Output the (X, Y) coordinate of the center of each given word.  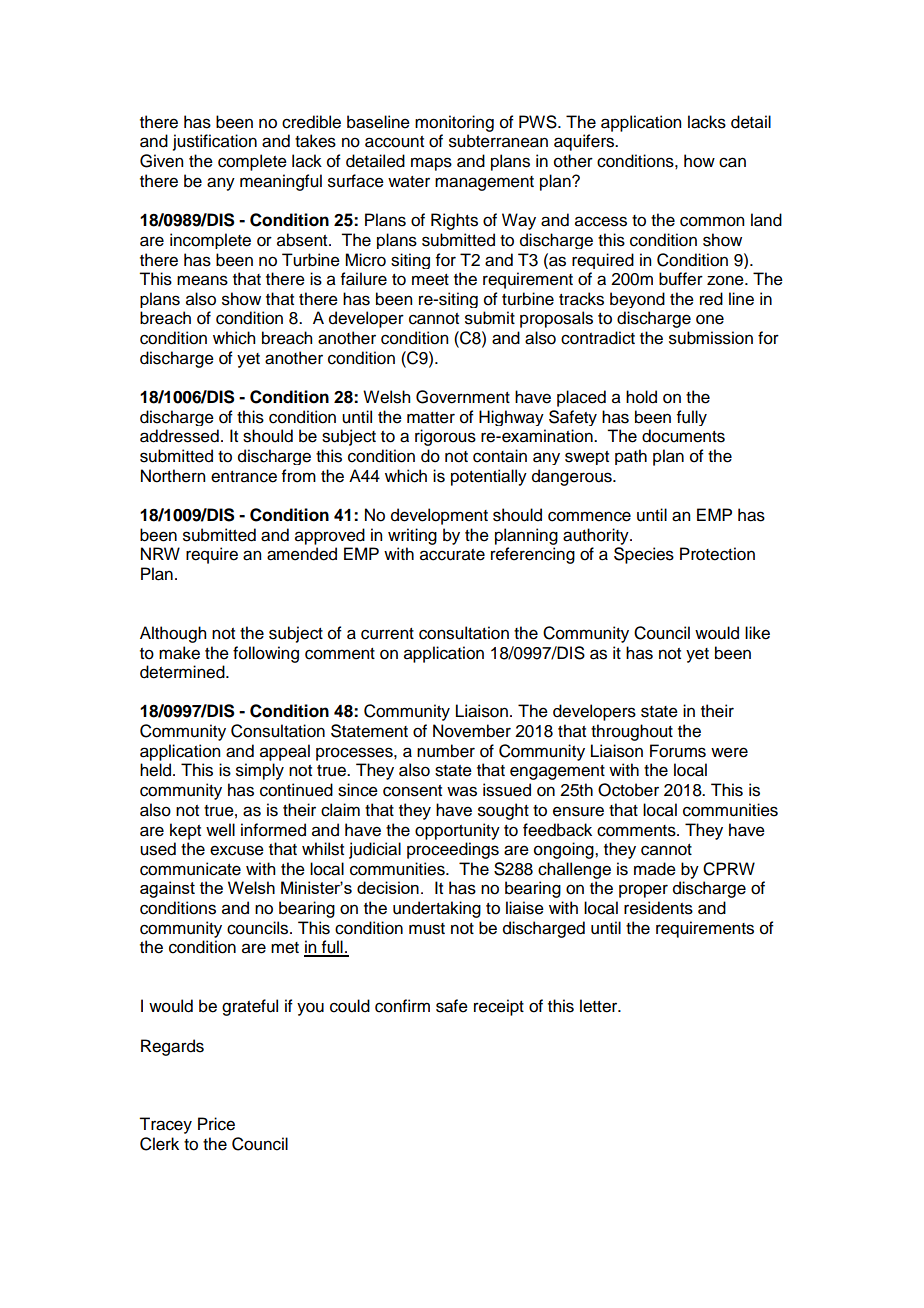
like (757, 633)
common (712, 221)
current (387, 634)
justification (215, 142)
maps (431, 164)
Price (216, 1124)
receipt (499, 1007)
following (266, 654)
